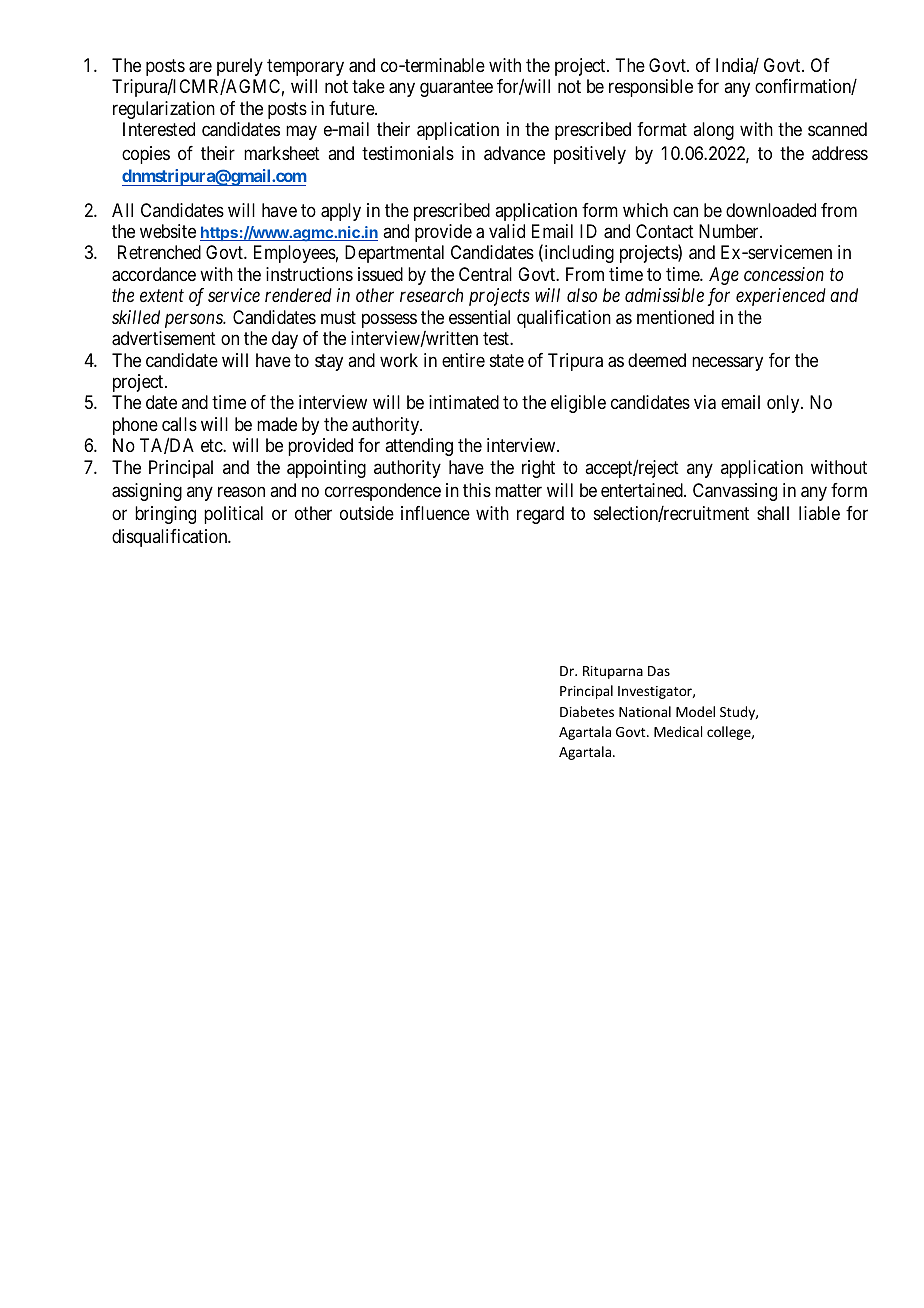 The image size is (924, 1308). What do you see at coordinates (587, 711) in the screenshot?
I see `Diabetes` at bounding box center [587, 711].
